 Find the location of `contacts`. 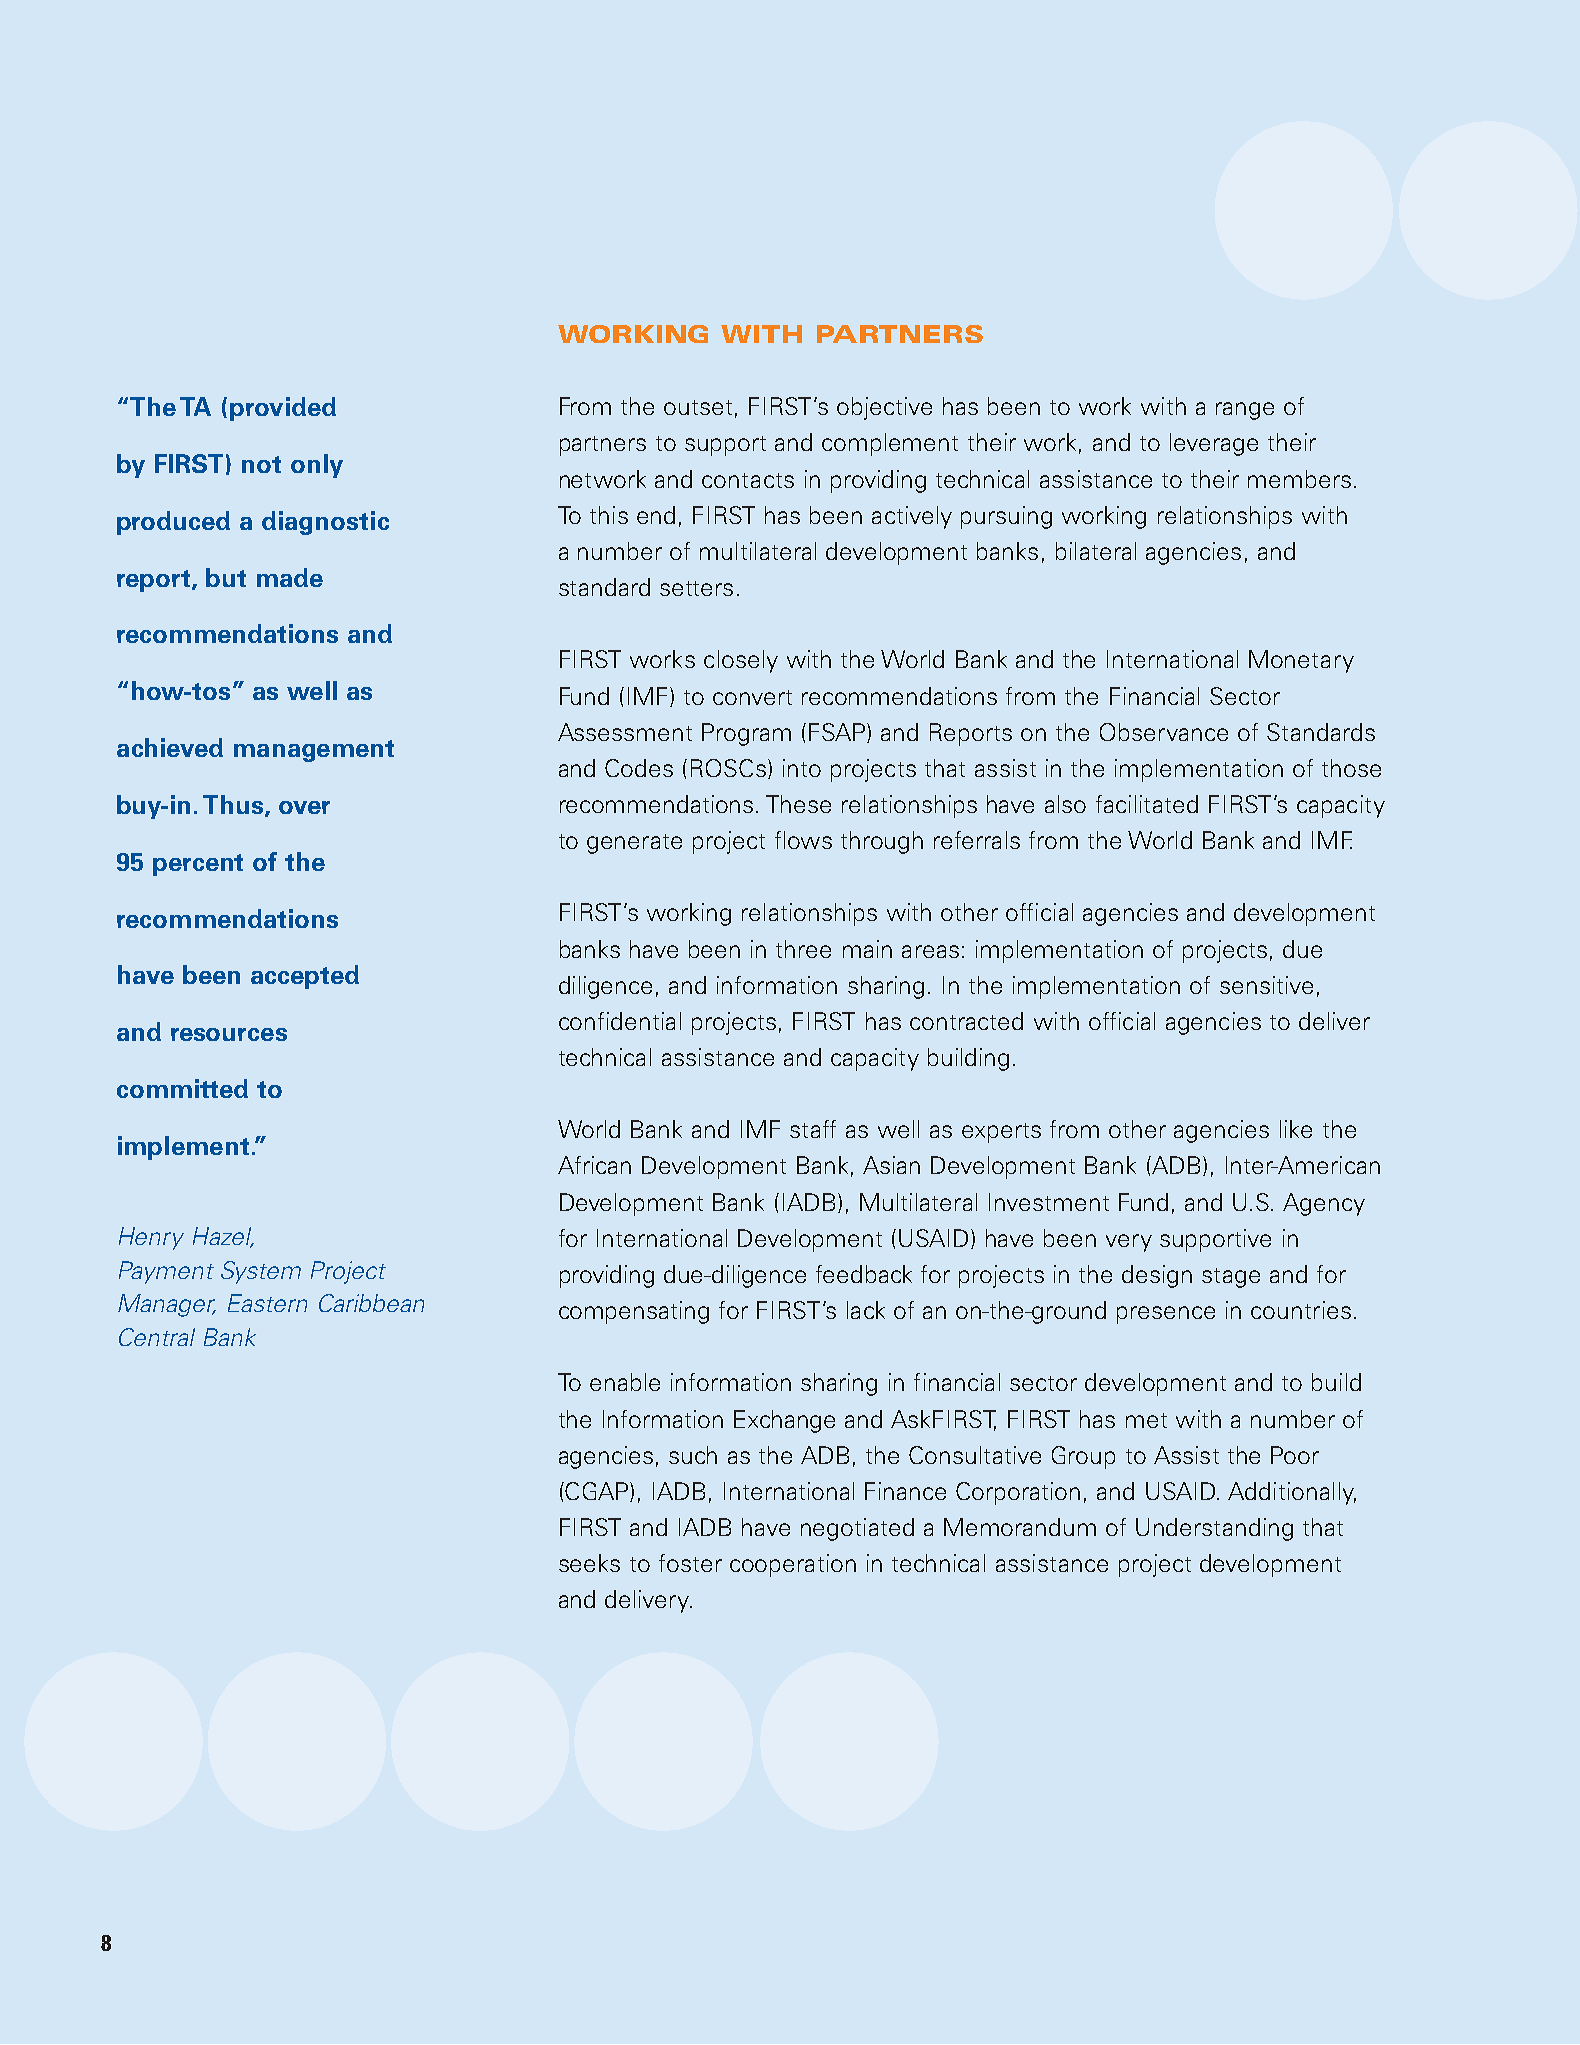

contacts is located at coordinates (748, 480).
